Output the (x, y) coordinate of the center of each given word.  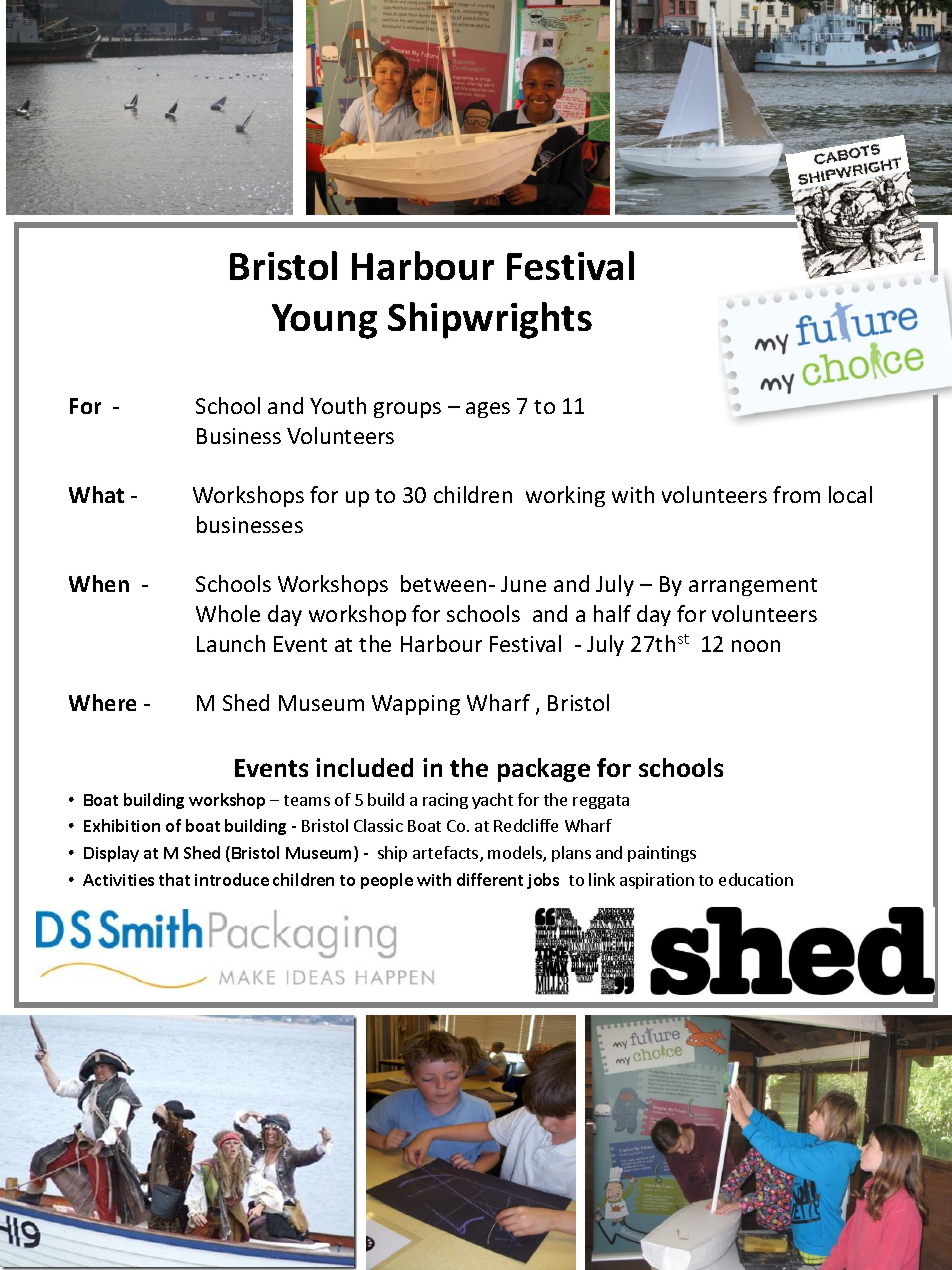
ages (488, 410)
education (756, 879)
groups (407, 410)
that (174, 879)
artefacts (447, 854)
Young (324, 321)
